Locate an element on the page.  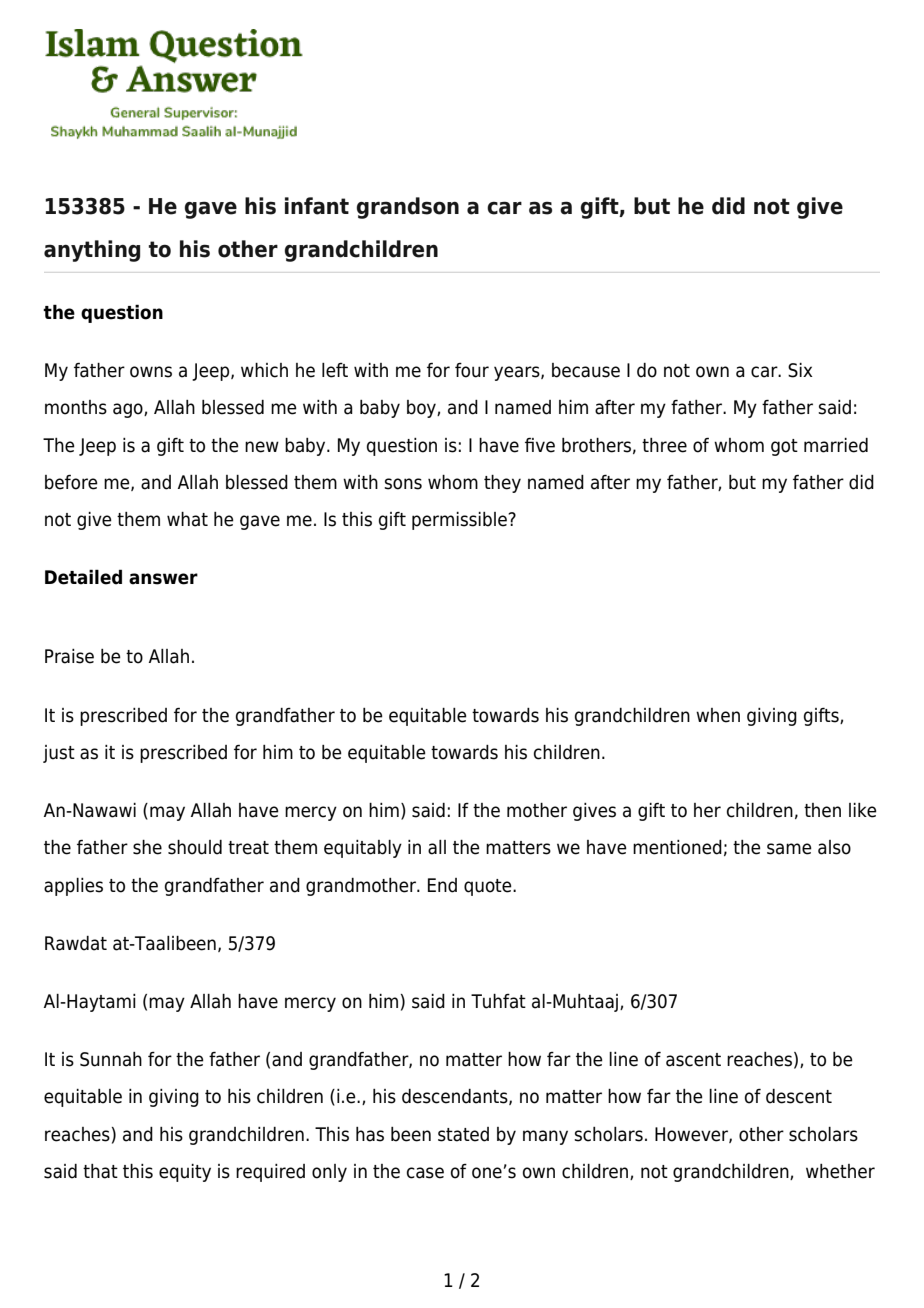
Six is located at coordinates (800, 370).
